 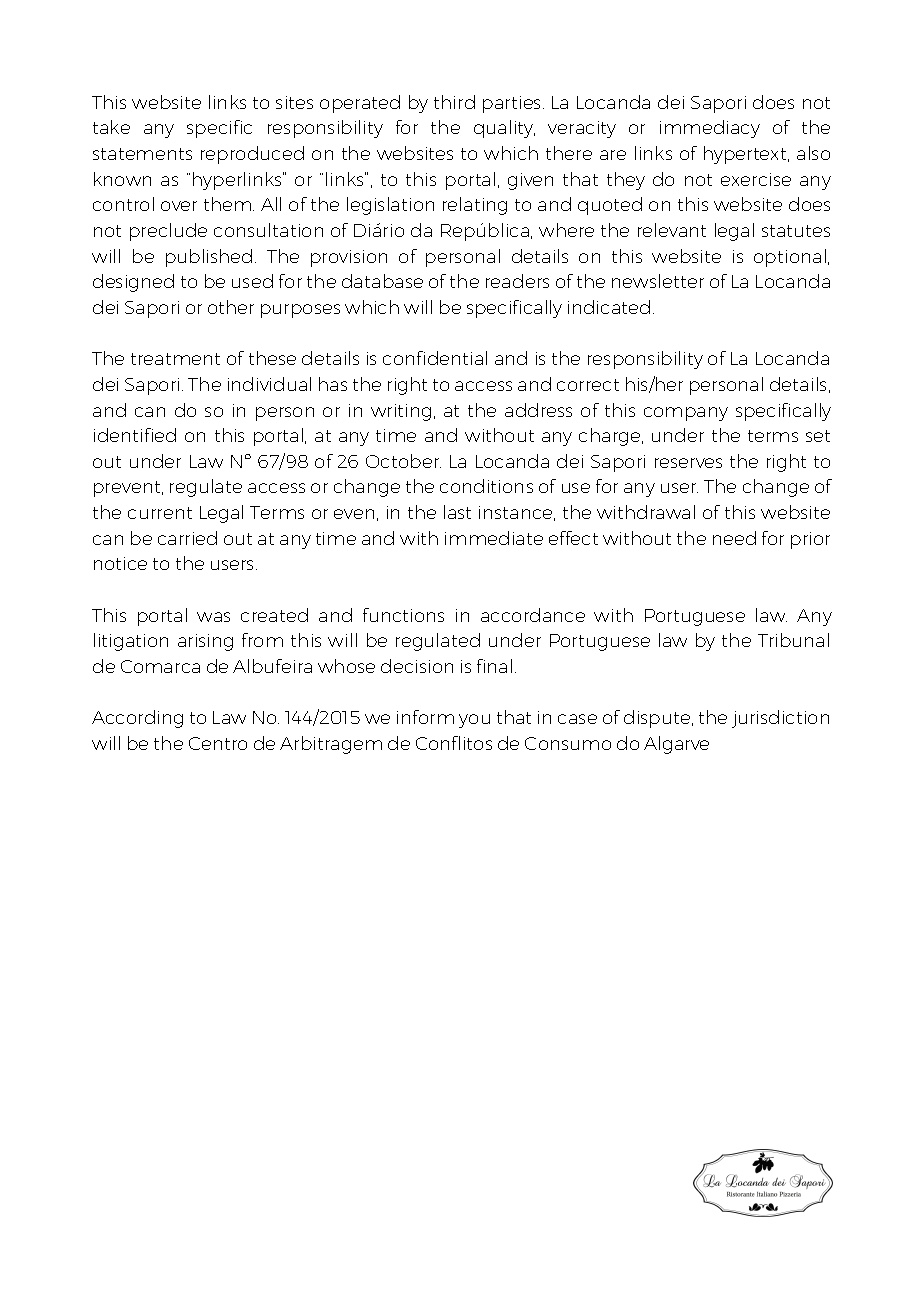 I want to click on you, so click(x=474, y=721).
